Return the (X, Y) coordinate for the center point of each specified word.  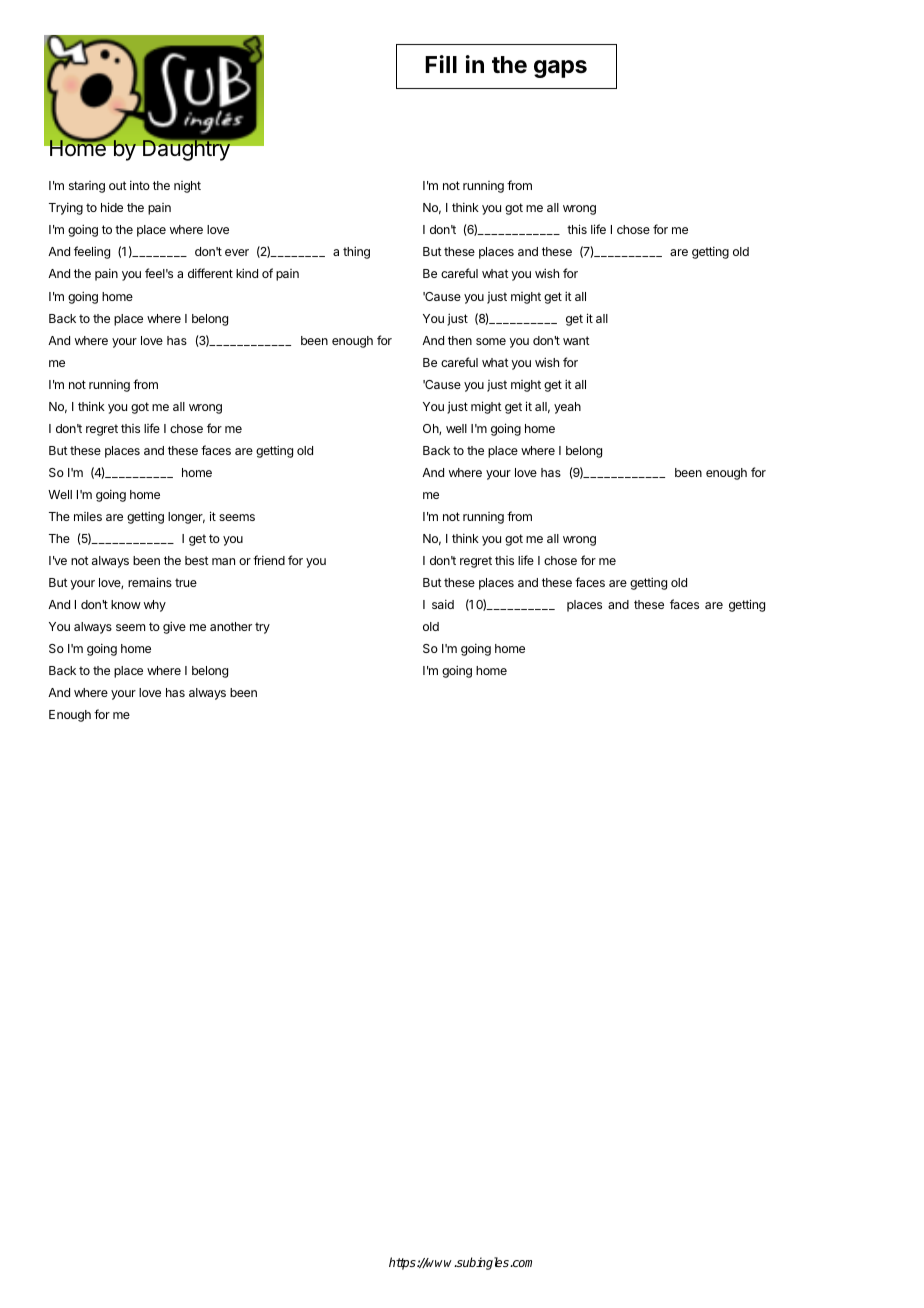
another (231, 626)
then (460, 340)
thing (356, 252)
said (443, 604)
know (126, 604)
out (118, 185)
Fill (441, 64)
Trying (66, 208)
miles (88, 516)
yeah (567, 408)
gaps (560, 69)
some (491, 341)
